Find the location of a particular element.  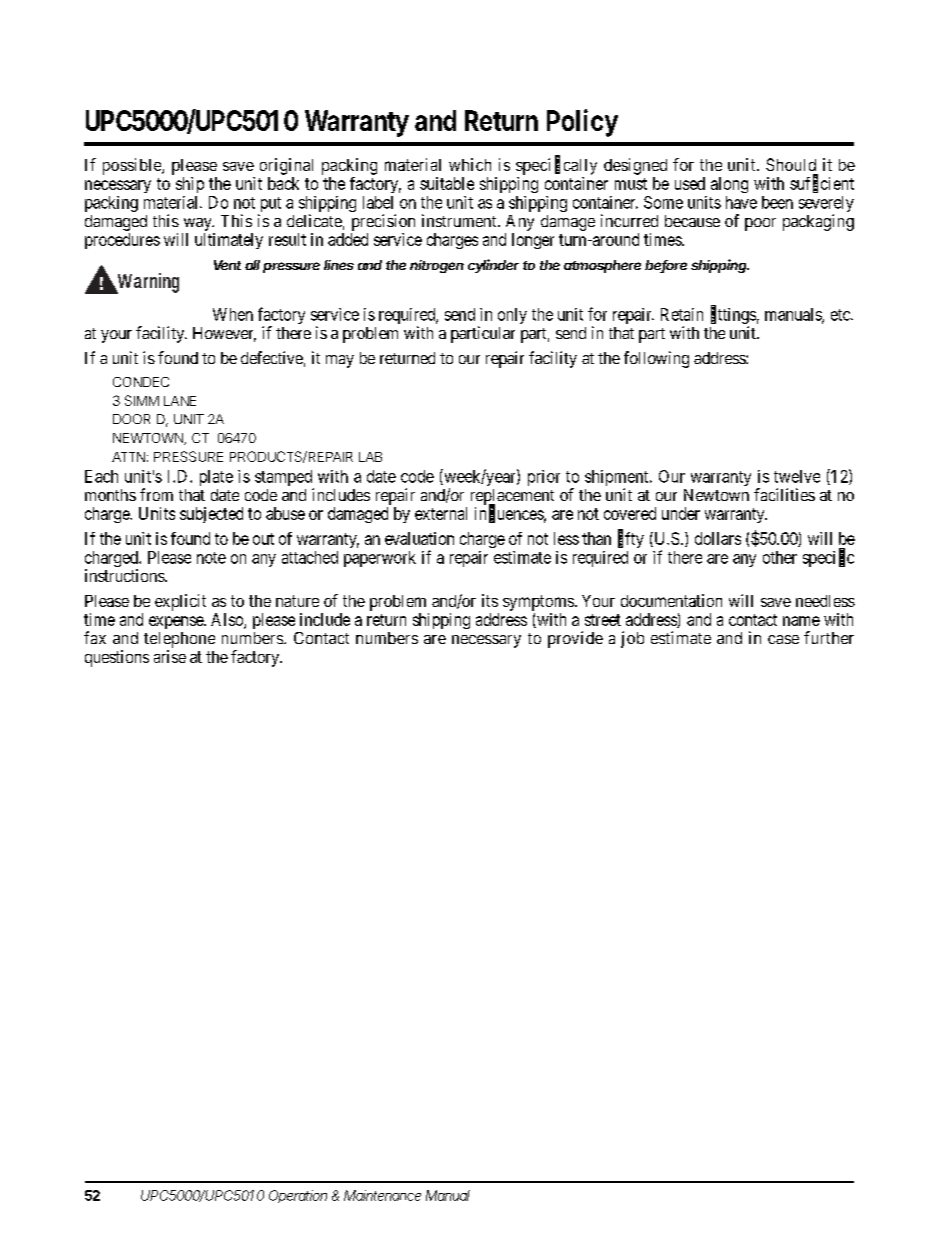

external is located at coordinates (441, 513).
